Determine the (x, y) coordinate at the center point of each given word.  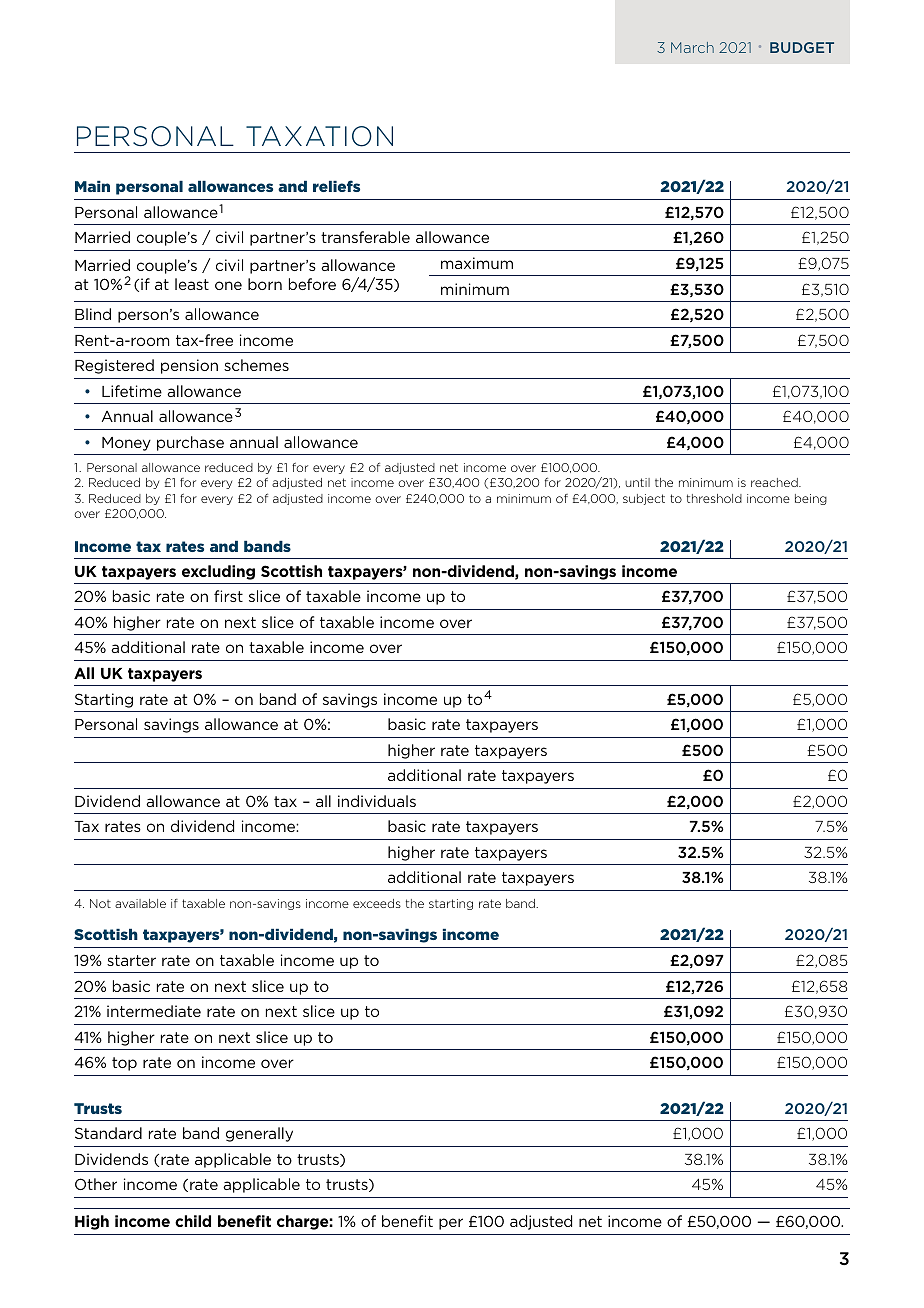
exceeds (377, 903)
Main (92, 186)
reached (775, 482)
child (193, 1221)
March (692, 47)
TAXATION (319, 136)
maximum (477, 263)
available (140, 903)
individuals (377, 801)
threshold (714, 498)
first (228, 596)
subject (644, 499)
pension (189, 366)
